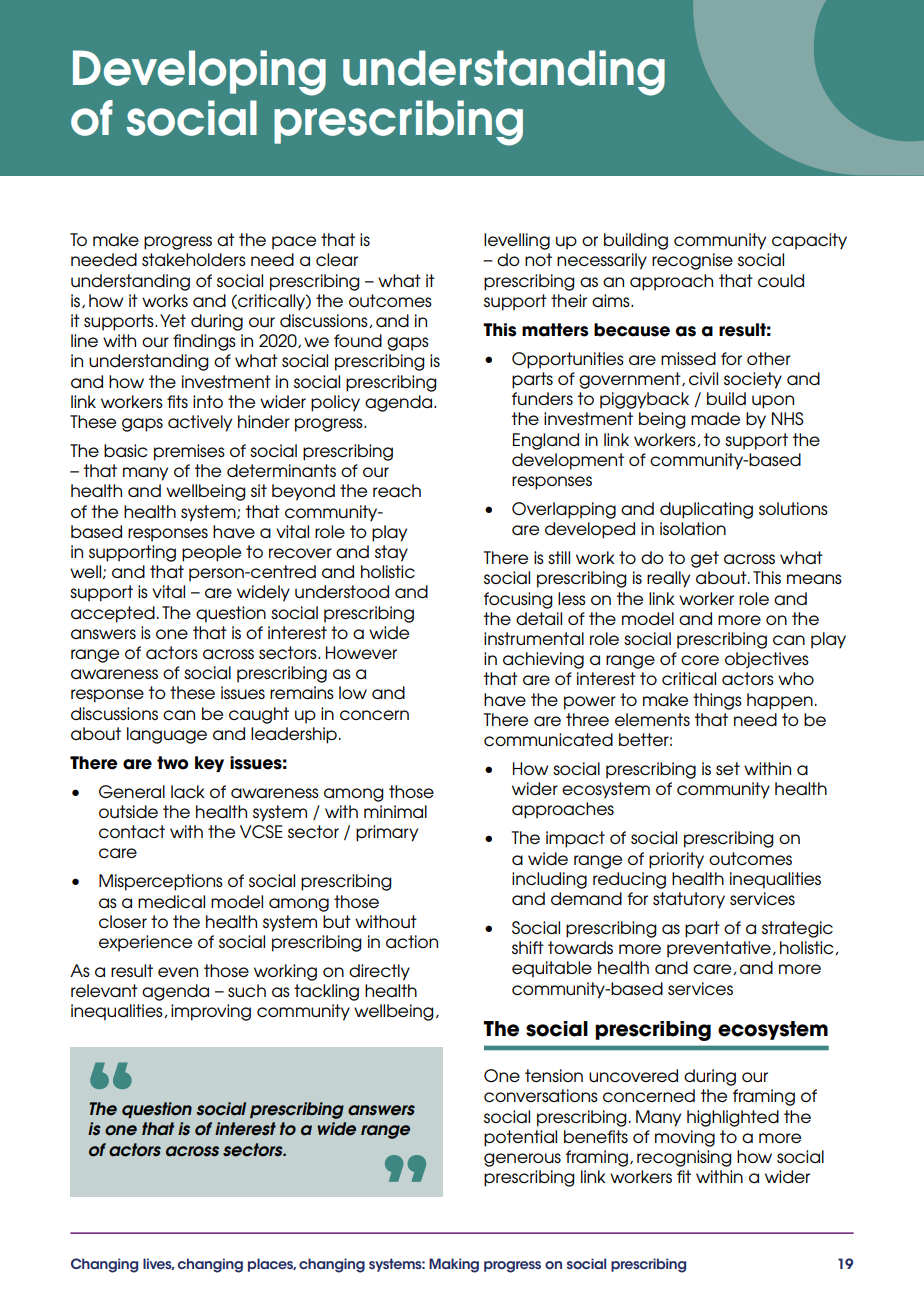 The height and width of the screenshot is (1308, 924). What do you see at coordinates (700, 660) in the screenshot?
I see `core` at bounding box center [700, 660].
